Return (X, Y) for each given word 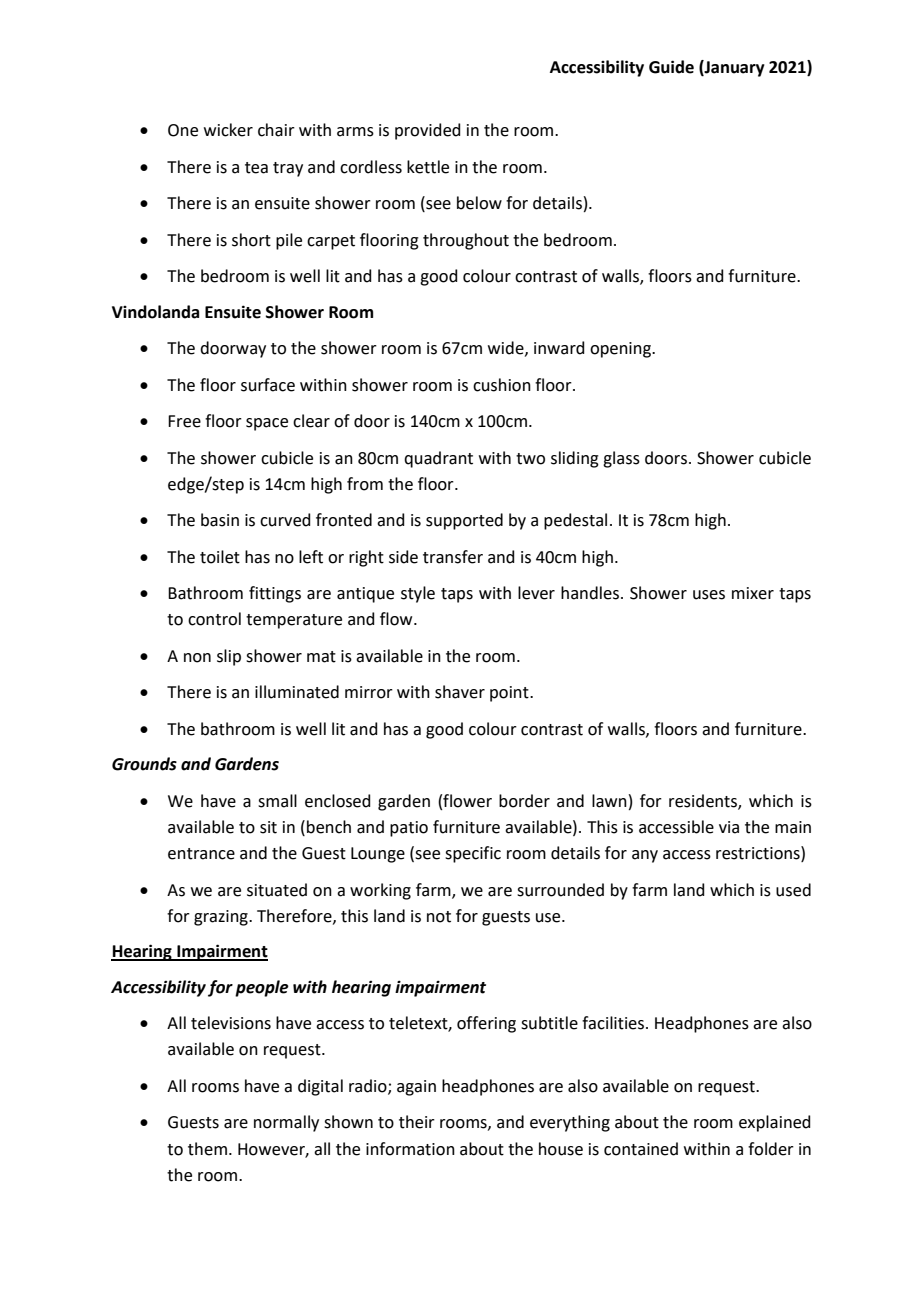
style (418, 594)
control (214, 619)
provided (428, 131)
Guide (671, 67)
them (207, 1149)
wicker (228, 130)
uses (709, 595)
